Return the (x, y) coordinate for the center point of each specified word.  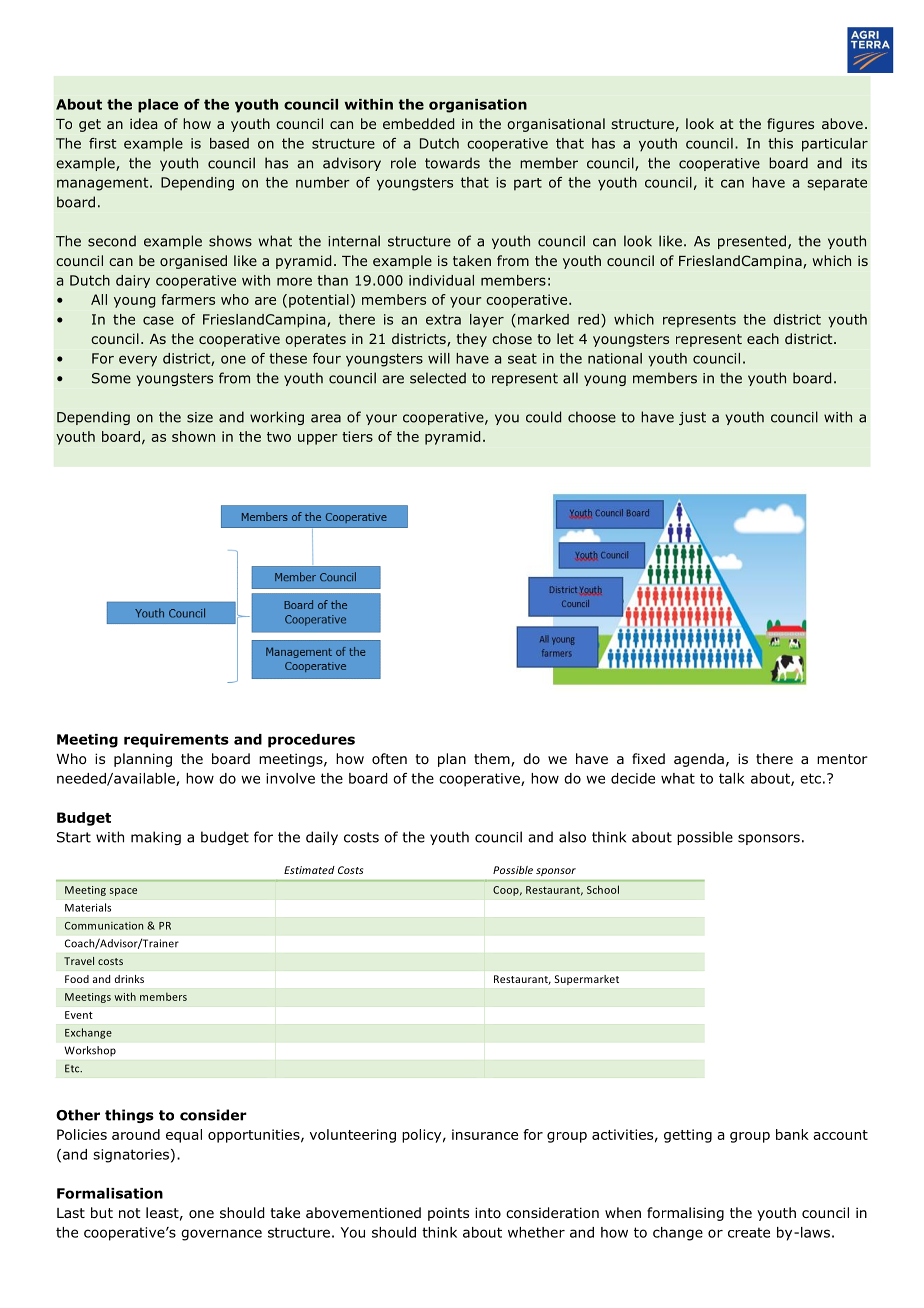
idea (143, 123)
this (780, 143)
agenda (699, 760)
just (692, 418)
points (448, 1214)
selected (438, 378)
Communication (104, 926)
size (200, 417)
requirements (176, 741)
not (130, 1213)
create (749, 1232)
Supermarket (587, 980)
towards (452, 163)
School (603, 889)
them (493, 760)
